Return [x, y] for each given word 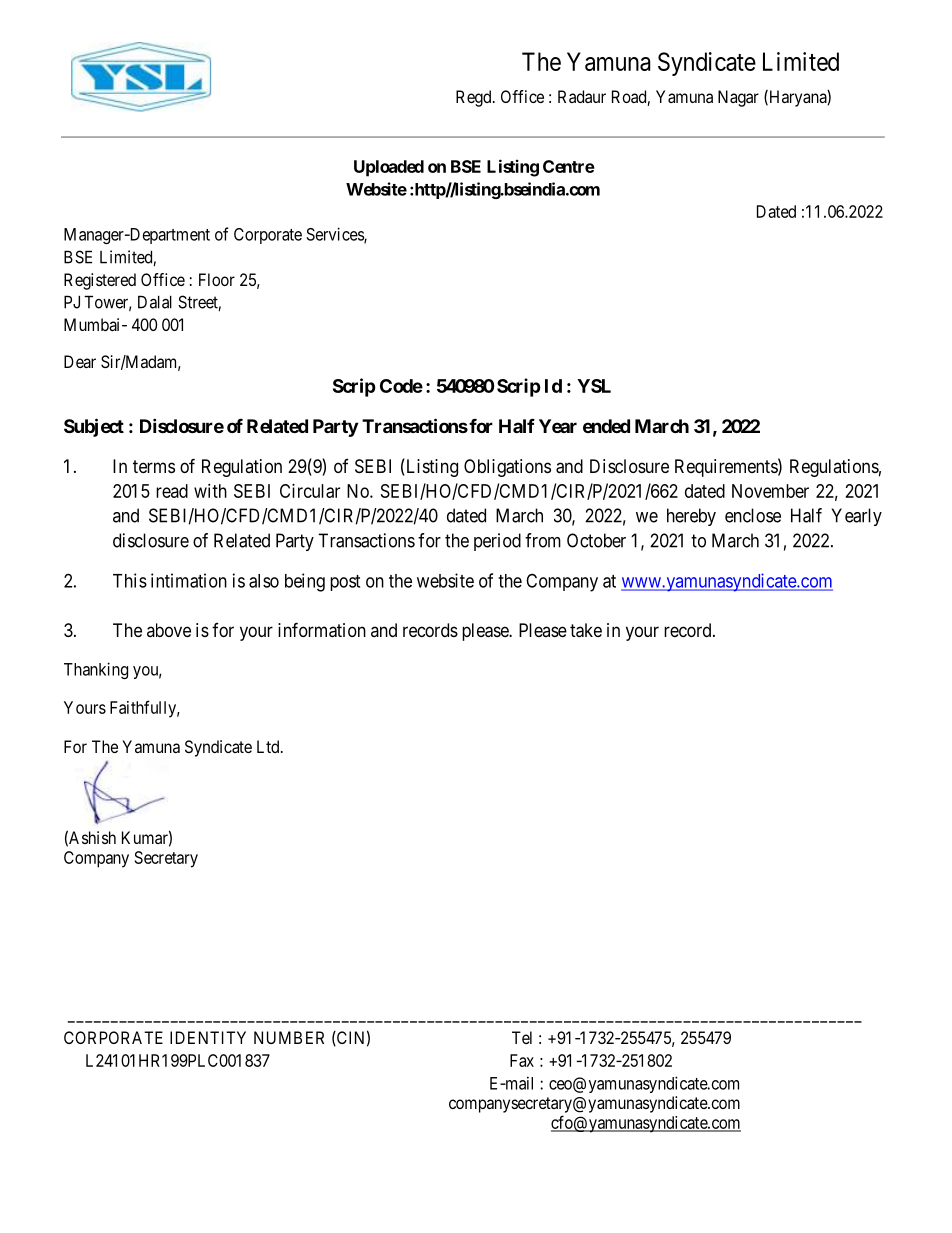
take [586, 630]
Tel [522, 1037]
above [169, 630]
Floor [217, 279]
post [345, 583]
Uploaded [389, 168]
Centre [569, 166]
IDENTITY [208, 1037]
